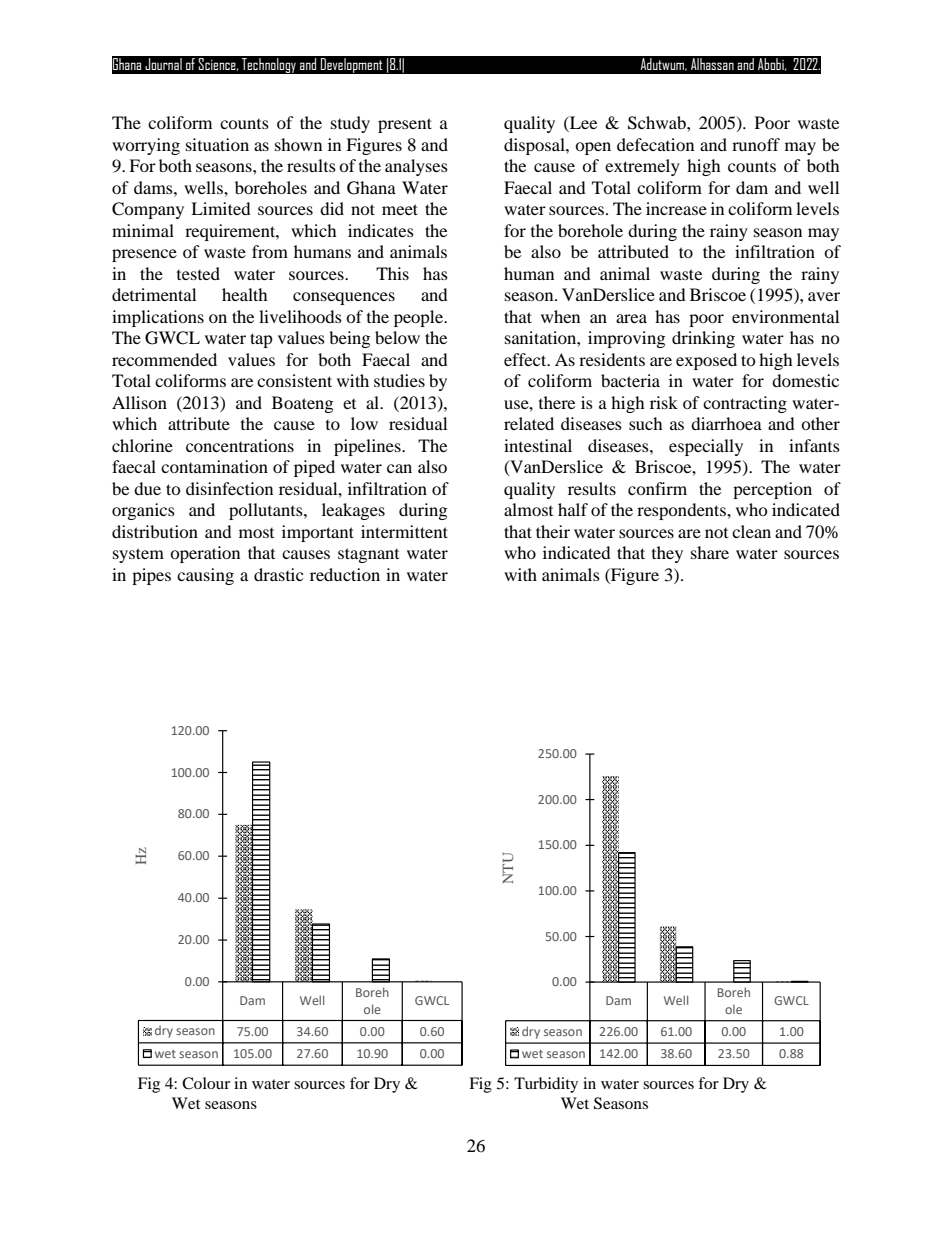  What do you see at coordinates (756, 144) in the screenshot?
I see `runoff` at bounding box center [756, 144].
